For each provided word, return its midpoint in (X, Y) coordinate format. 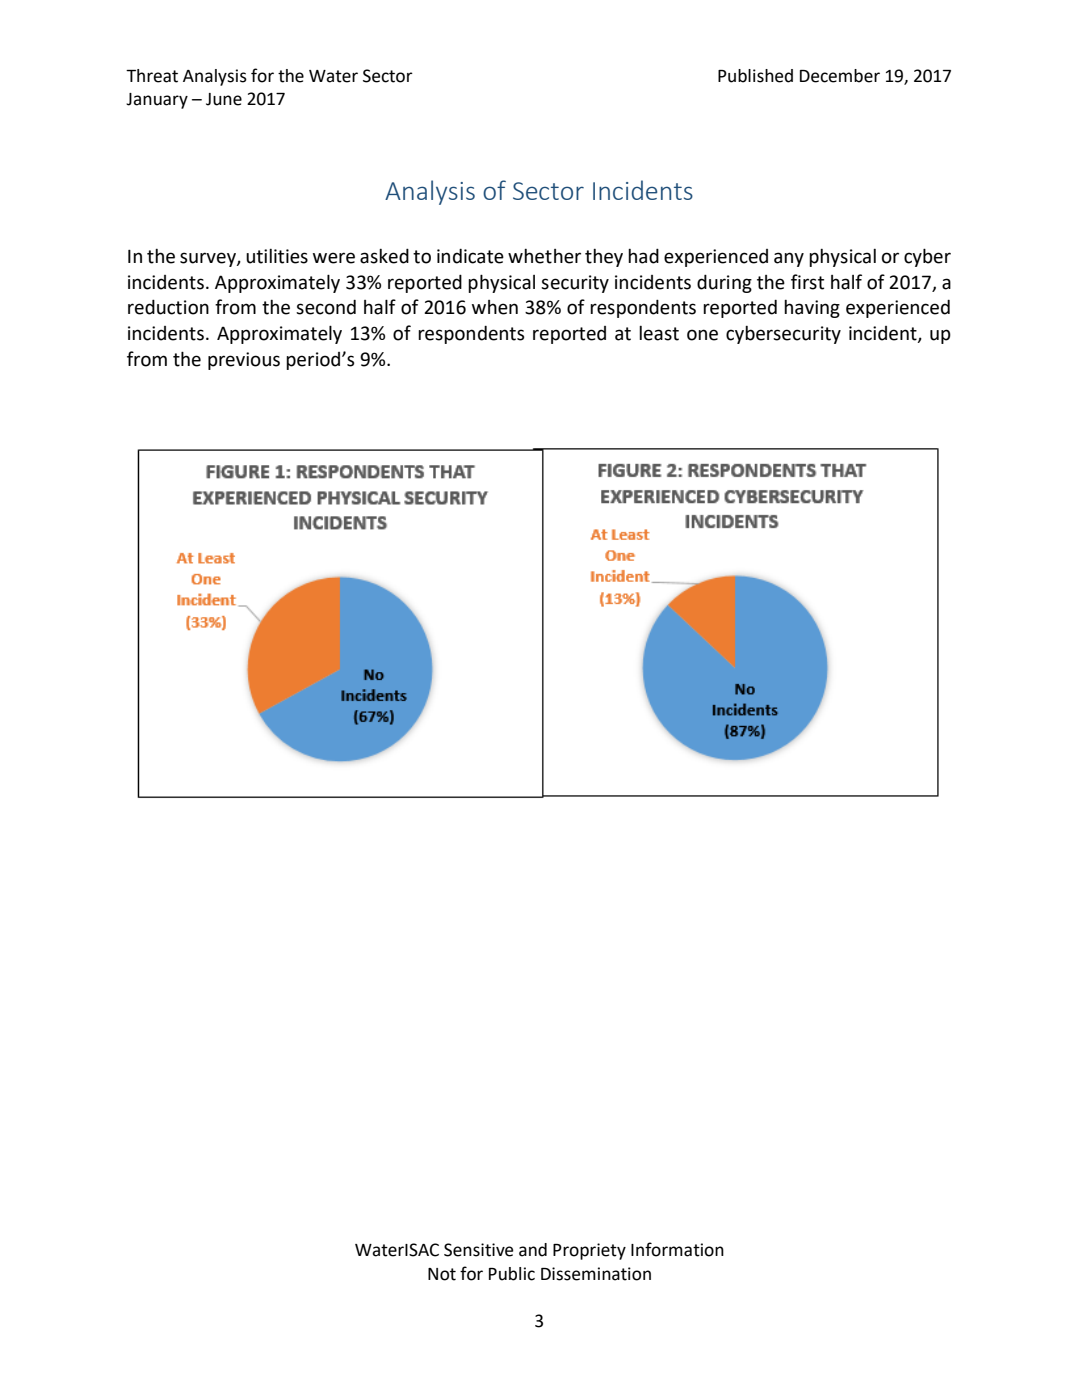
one (702, 335)
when (495, 307)
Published (755, 76)
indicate (470, 256)
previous (244, 361)
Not (442, 1274)
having (812, 309)
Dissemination (596, 1274)
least (659, 333)
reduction (168, 307)
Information (677, 1249)
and (533, 1250)
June (224, 99)
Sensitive (478, 1250)
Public (512, 1274)
